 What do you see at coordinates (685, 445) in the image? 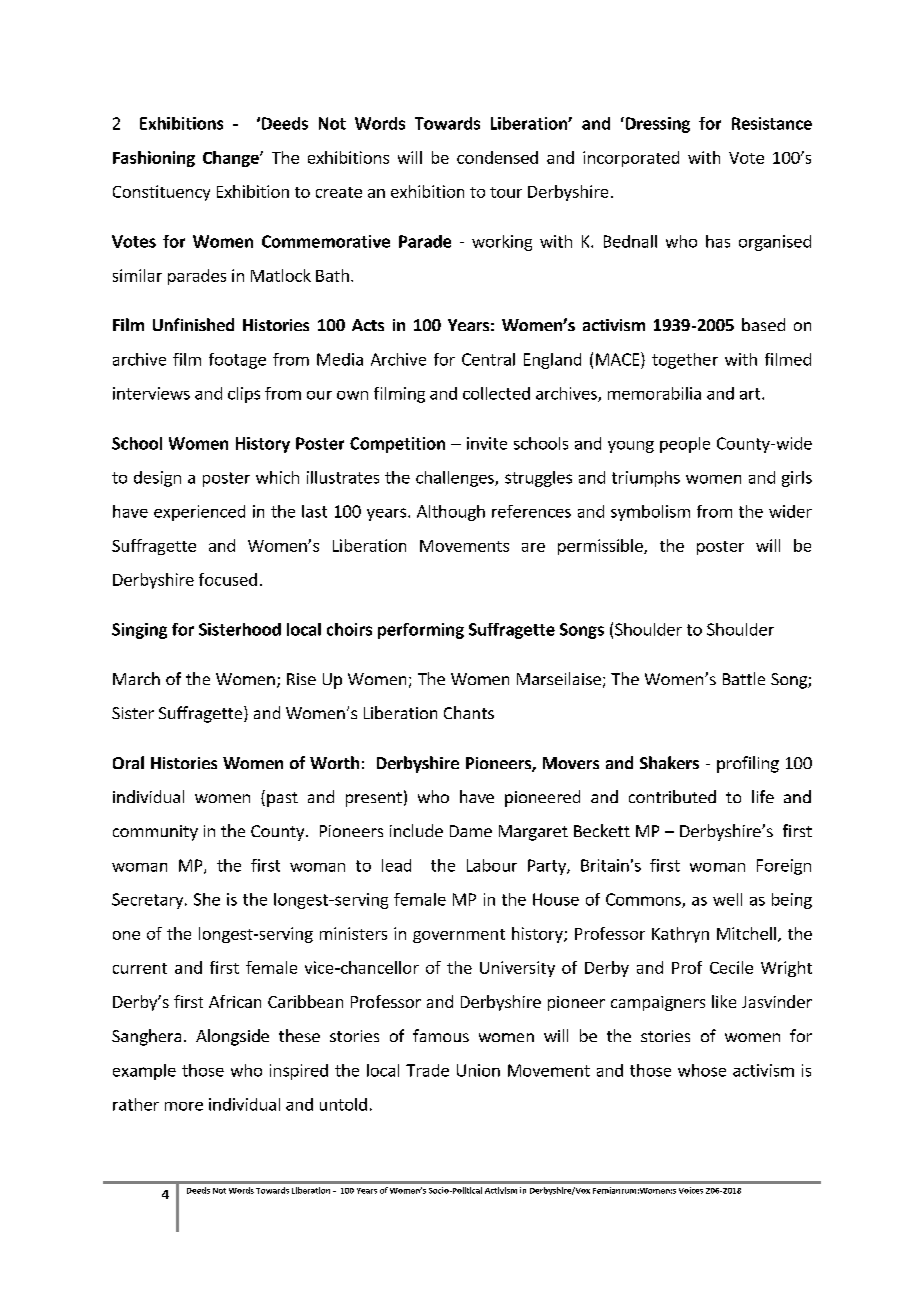
I see `people` at bounding box center [685, 445].
